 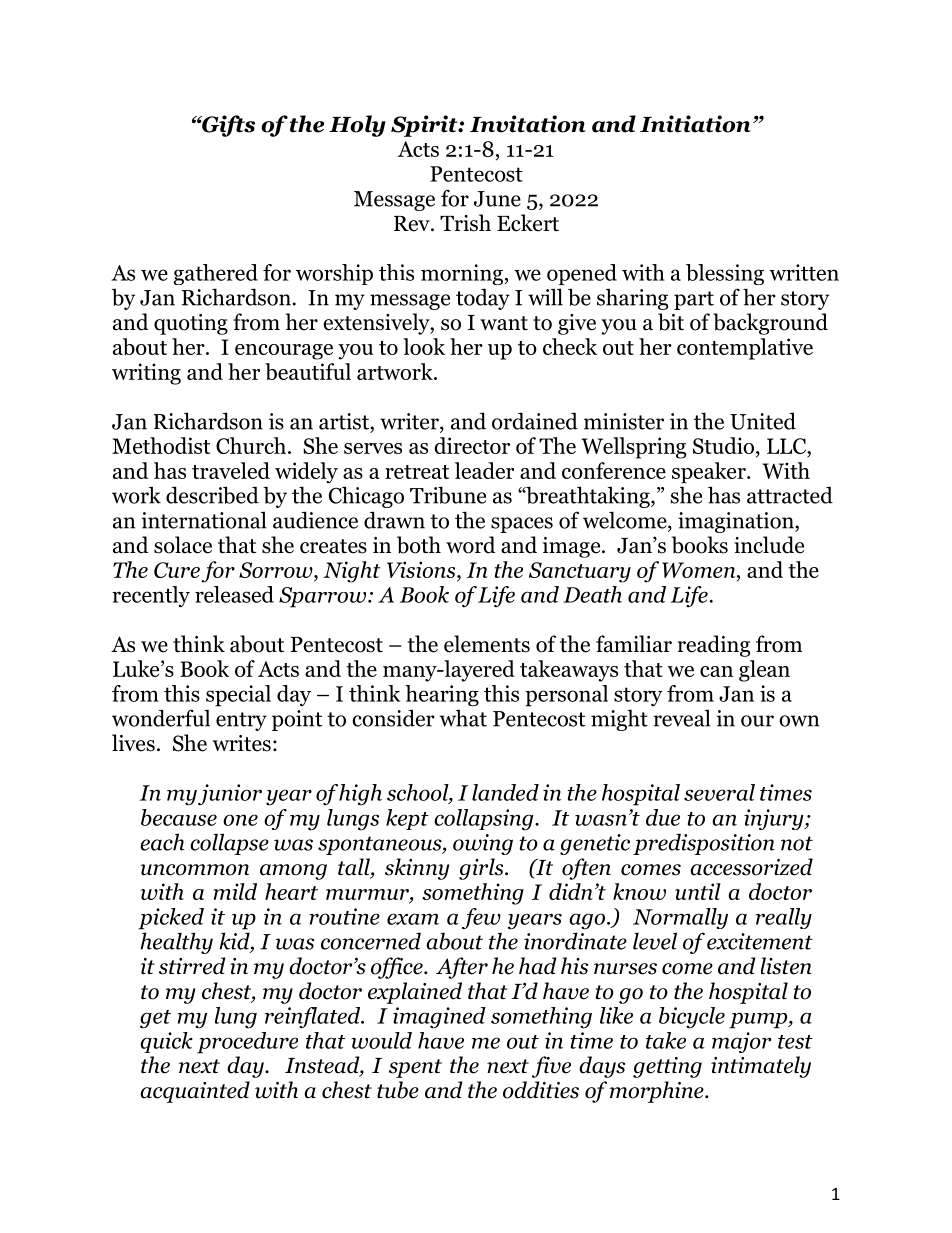 I want to click on elements, so click(x=487, y=644).
